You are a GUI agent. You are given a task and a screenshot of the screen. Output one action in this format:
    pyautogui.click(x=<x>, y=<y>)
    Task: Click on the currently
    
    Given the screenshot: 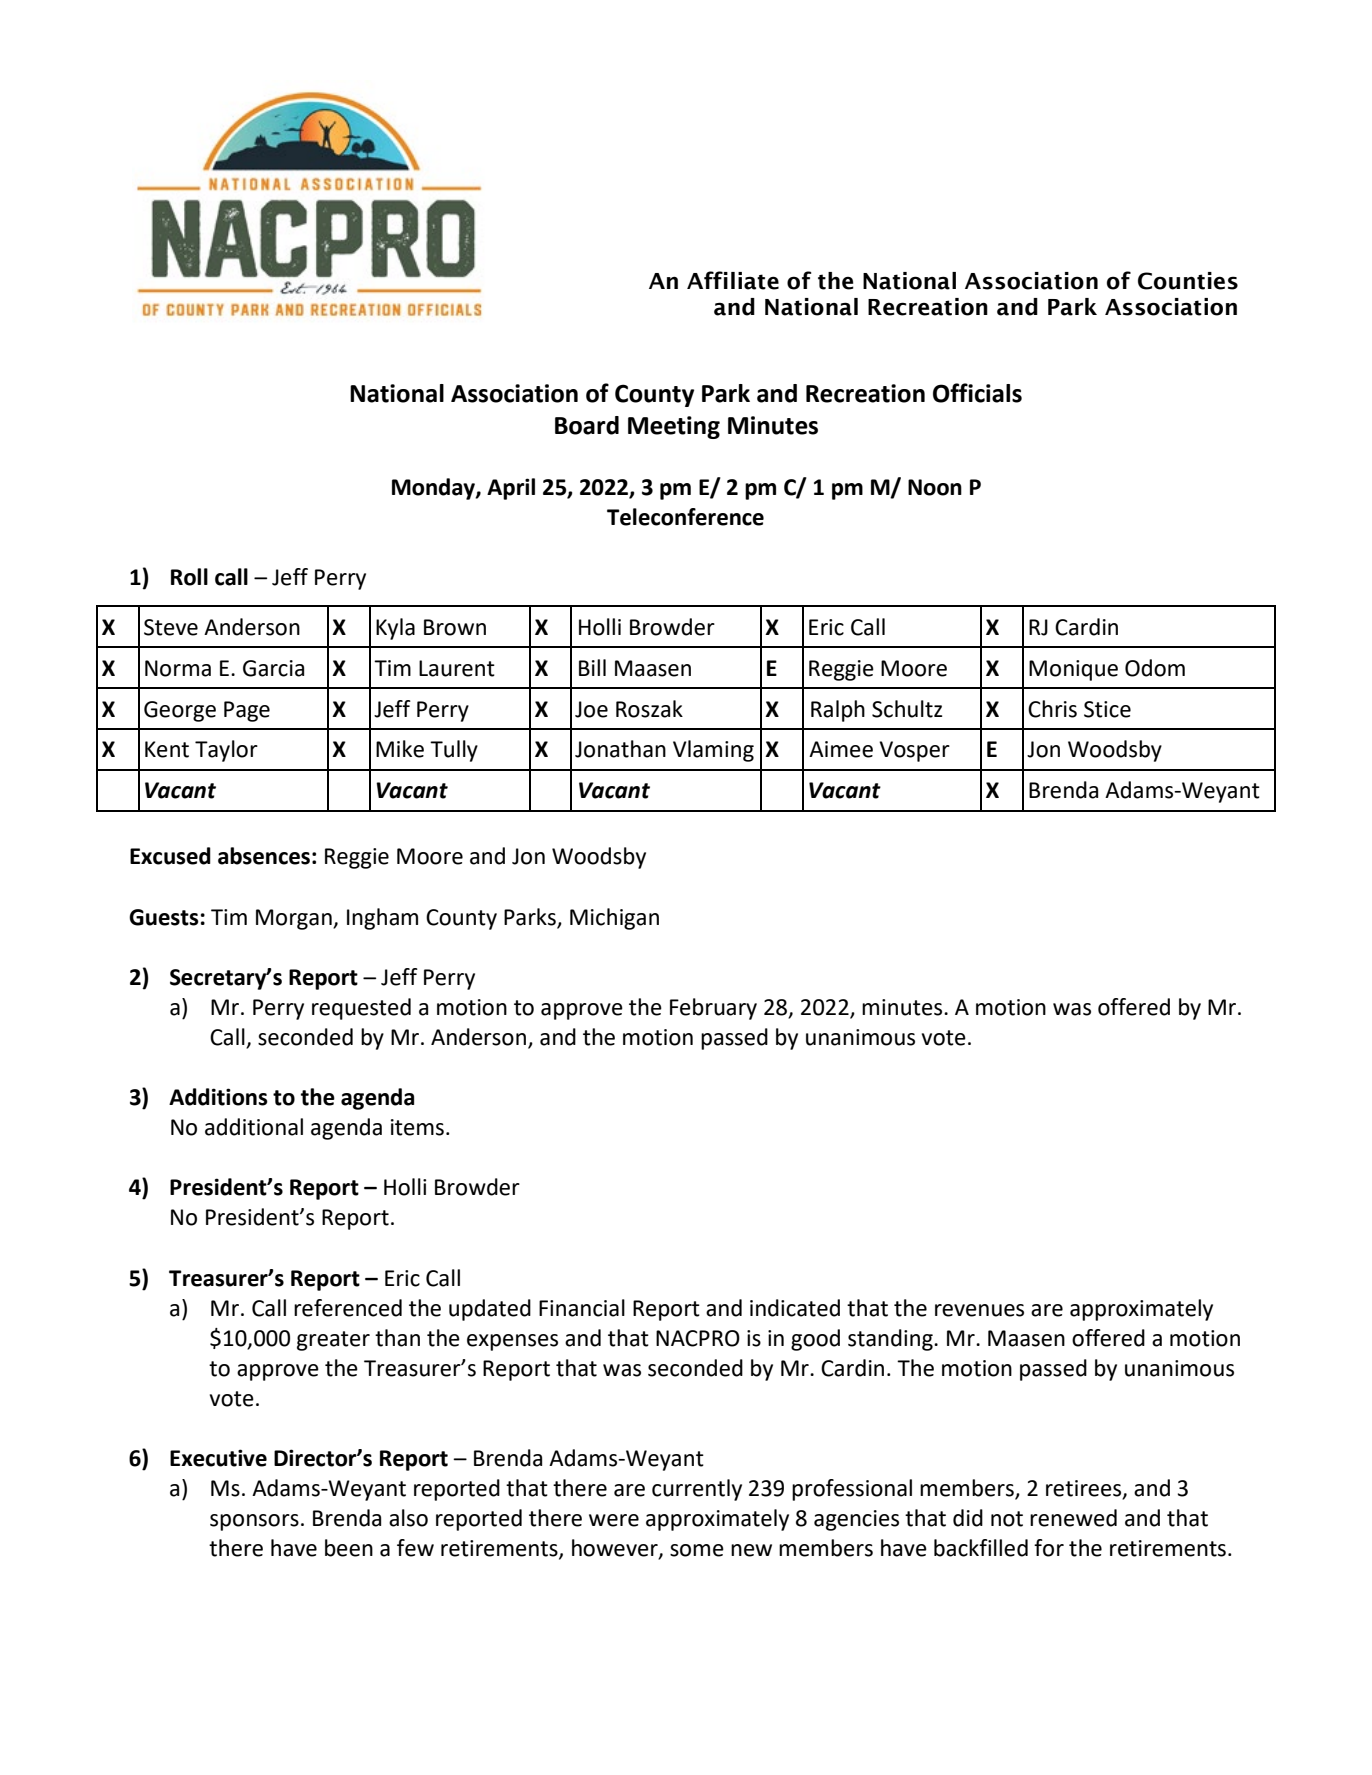 What is the action you would take?
    pyautogui.click(x=697, y=1490)
